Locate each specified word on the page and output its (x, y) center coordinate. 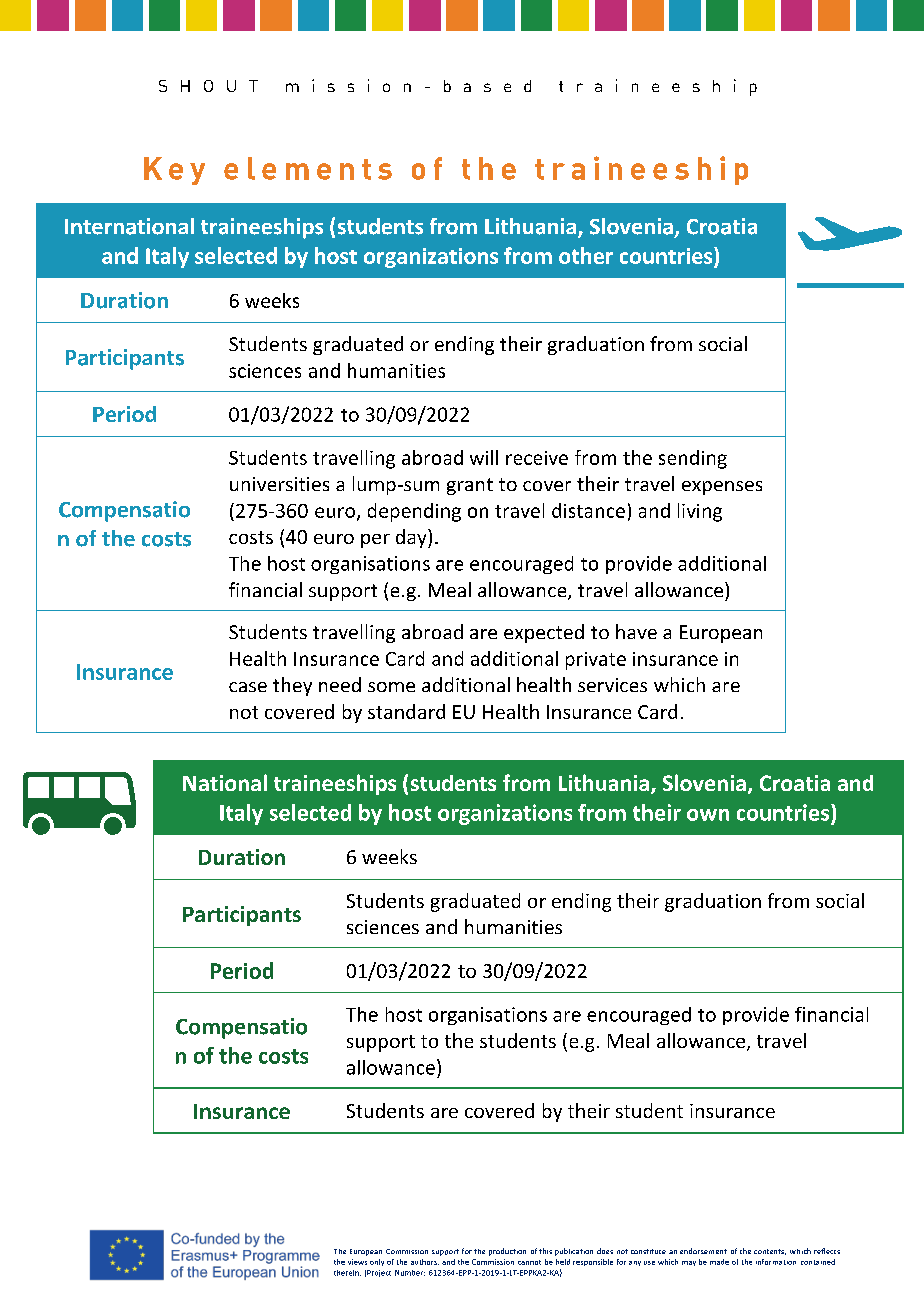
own (708, 815)
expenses (722, 488)
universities (279, 484)
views (357, 1262)
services (612, 685)
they (292, 686)
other (586, 255)
